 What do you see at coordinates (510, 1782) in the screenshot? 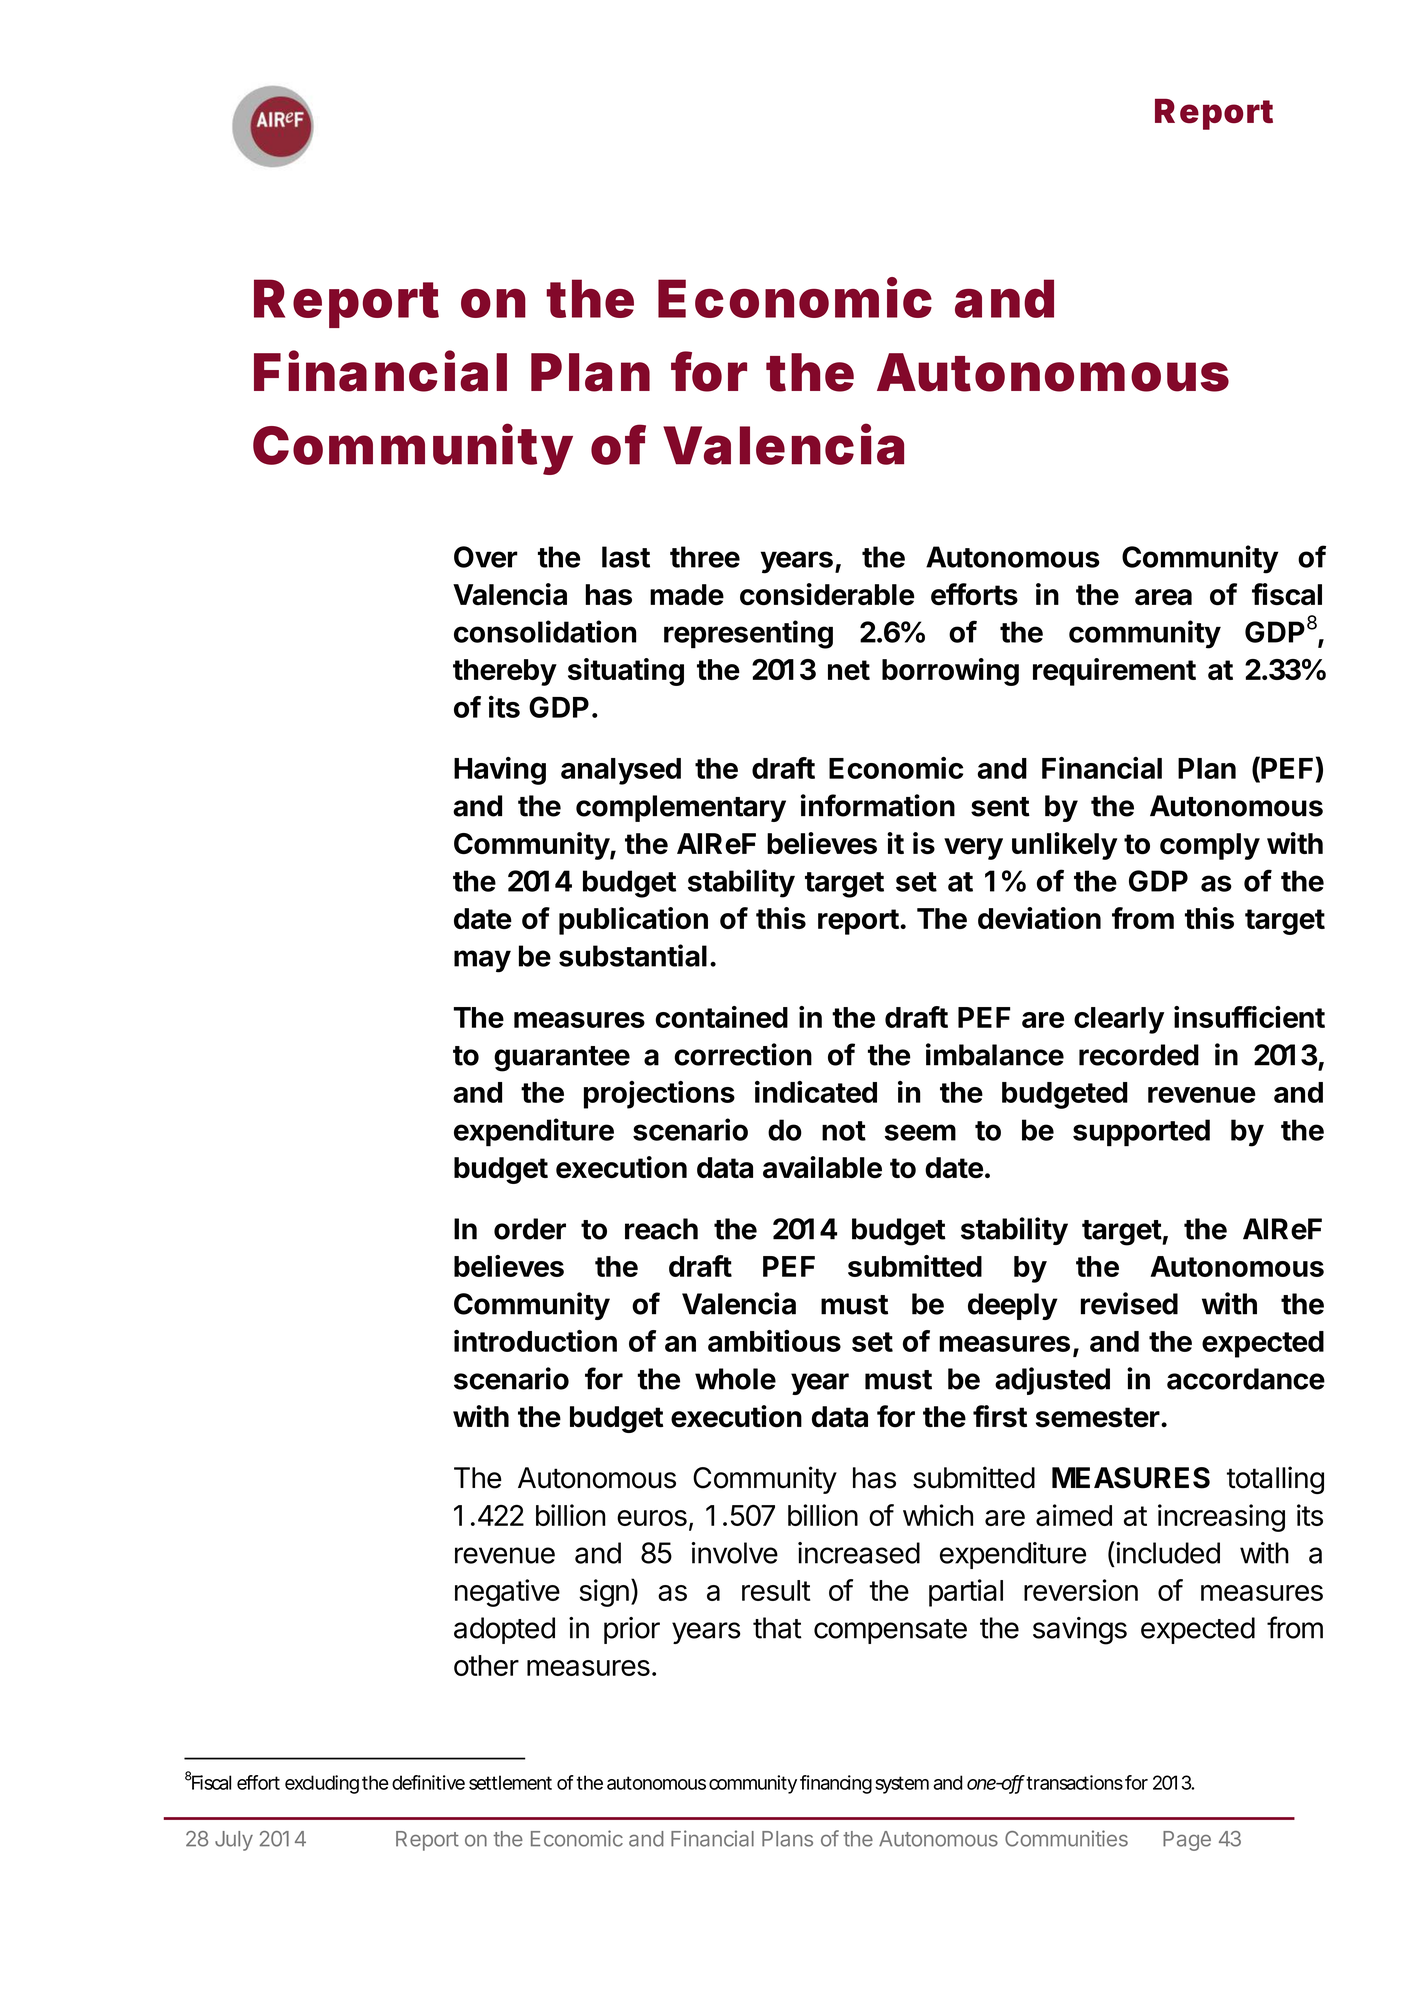
I see `settlement` at bounding box center [510, 1782].
